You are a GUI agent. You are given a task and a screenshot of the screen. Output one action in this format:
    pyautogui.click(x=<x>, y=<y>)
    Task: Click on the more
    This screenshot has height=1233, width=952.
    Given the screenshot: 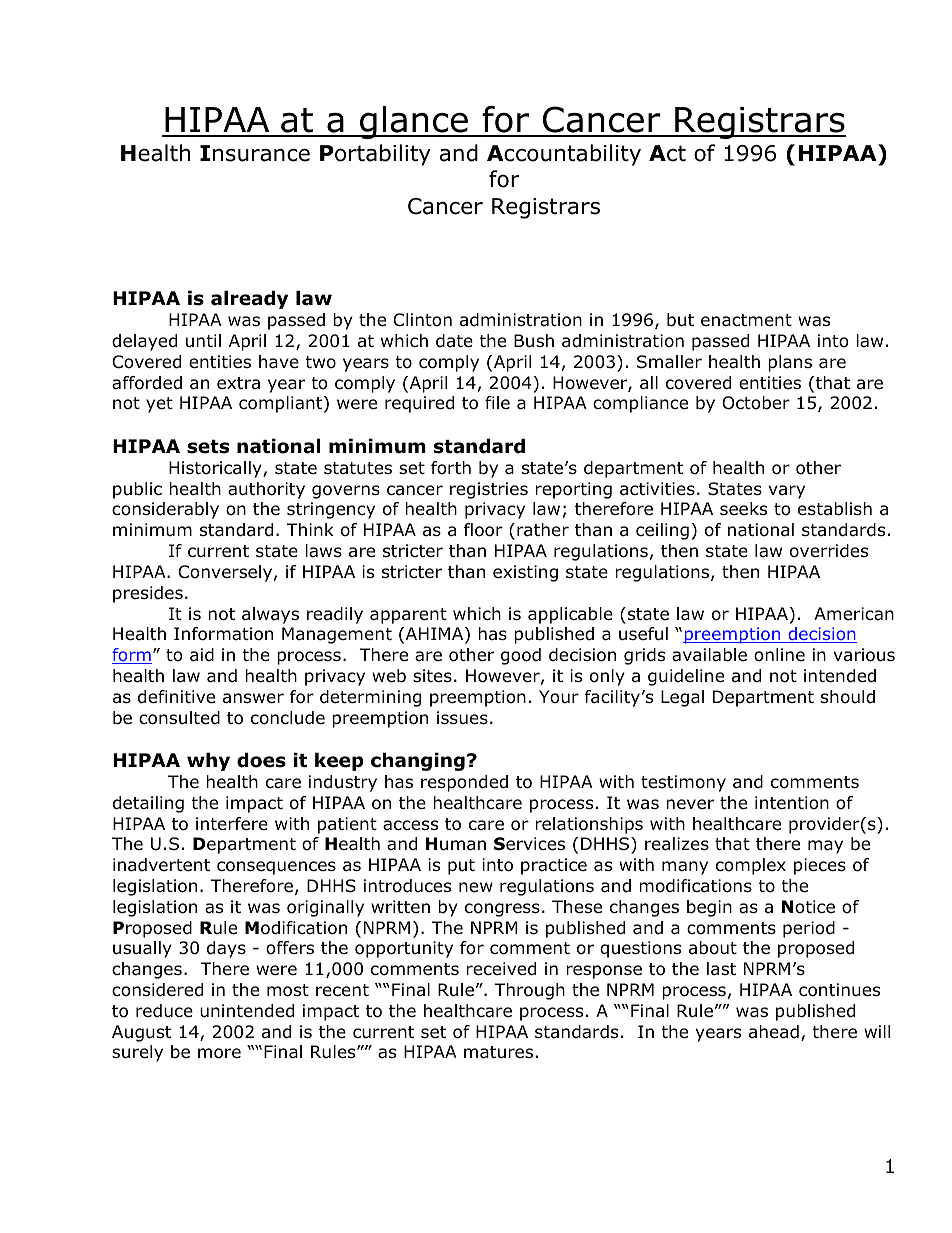 What is the action you would take?
    pyautogui.click(x=219, y=1053)
